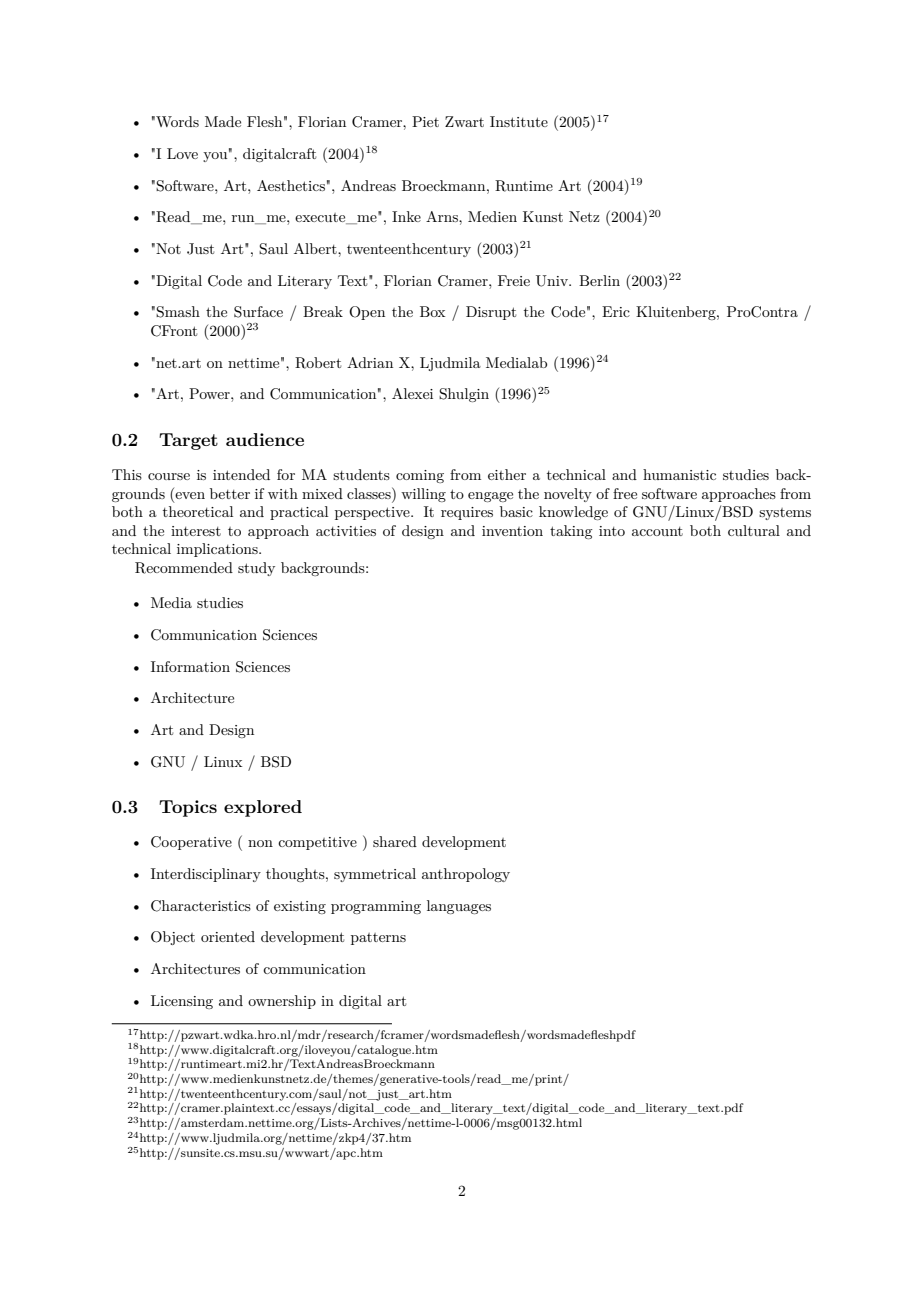 The width and height of the screenshot is (924, 1308). What do you see at coordinates (657, 531) in the screenshot?
I see `account` at bounding box center [657, 531].
